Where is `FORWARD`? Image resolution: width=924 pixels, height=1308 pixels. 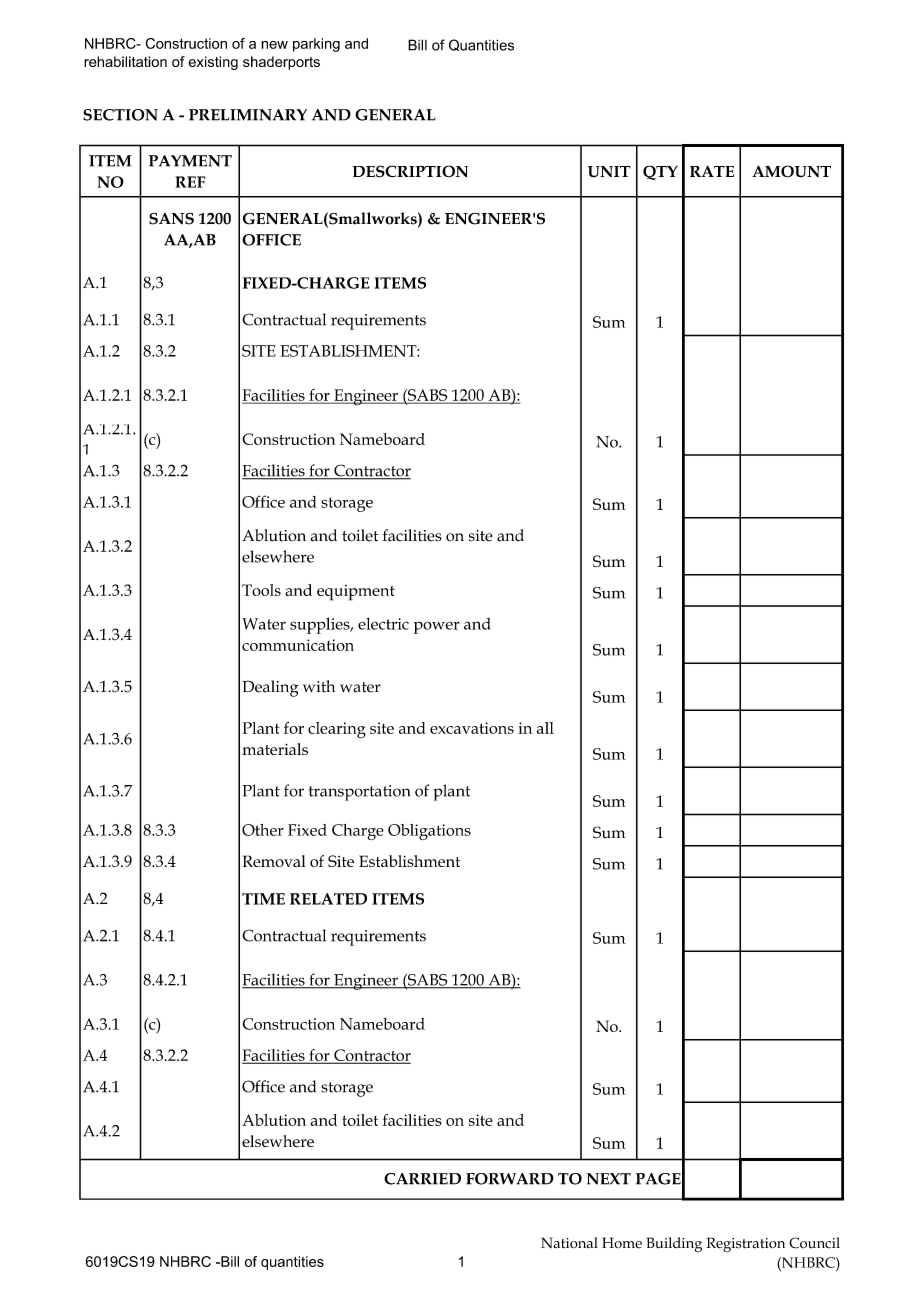
FORWARD is located at coordinates (510, 1179).
